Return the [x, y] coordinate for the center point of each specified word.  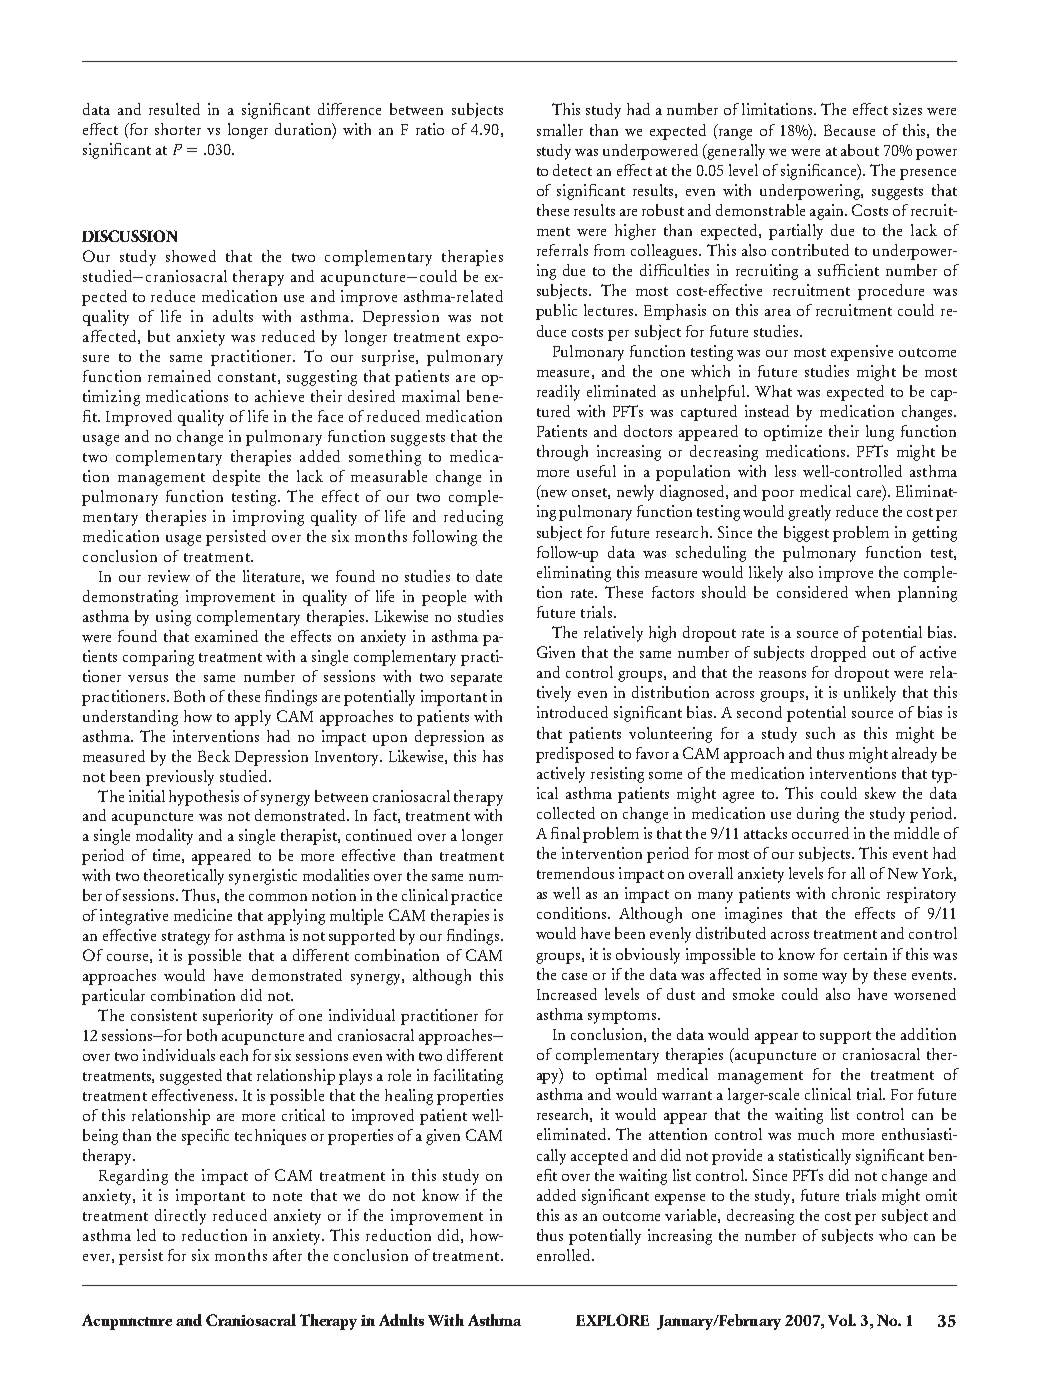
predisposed [575, 755]
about [860, 150]
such [820, 733]
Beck [214, 756]
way [834, 978]
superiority [238, 1017]
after [287, 1255]
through [562, 453]
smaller [560, 130]
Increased [567, 994]
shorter [178, 129]
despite [236, 478]
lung [880, 433]
